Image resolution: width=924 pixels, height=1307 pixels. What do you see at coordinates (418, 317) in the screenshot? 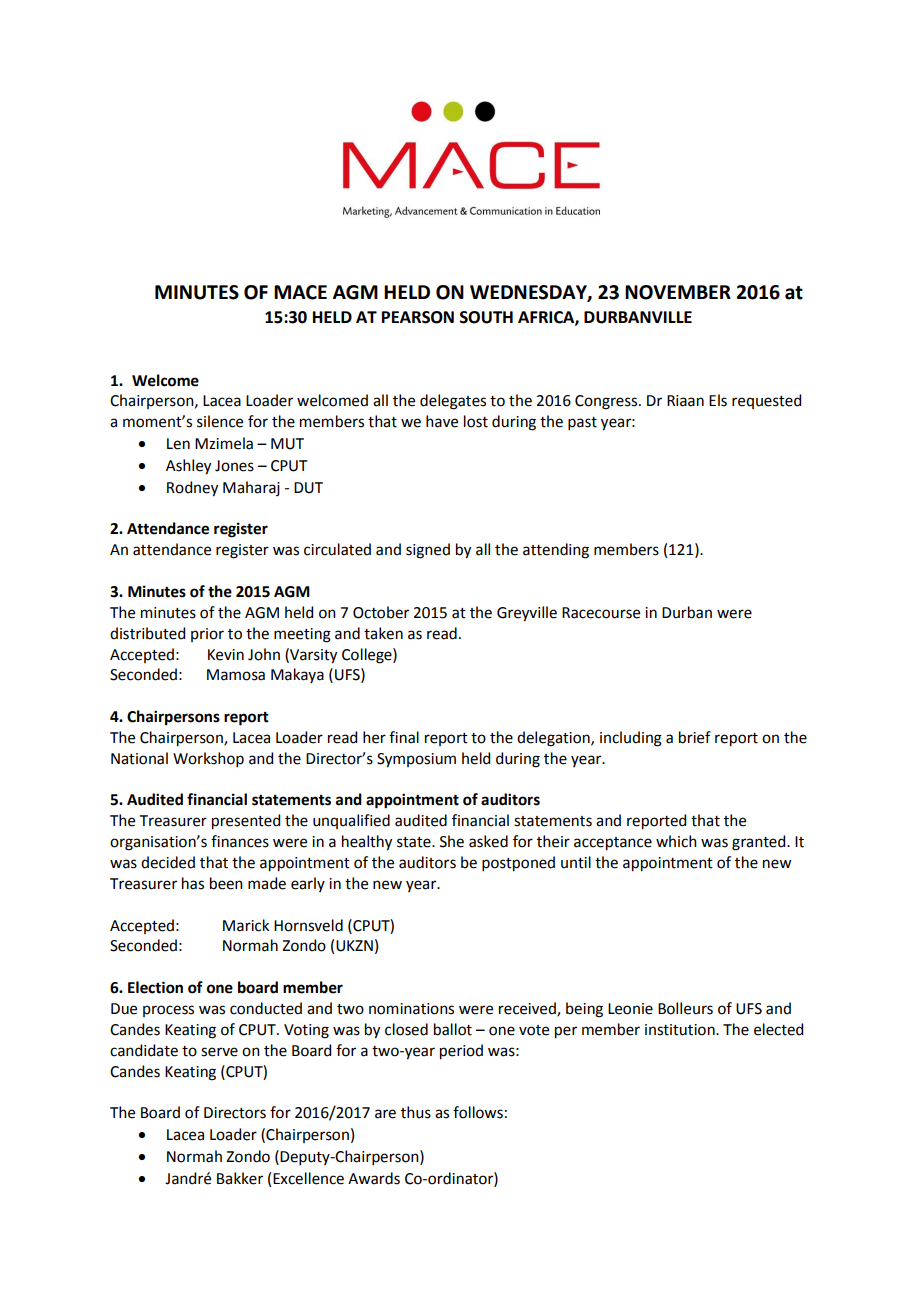
I see `PEARSON` at bounding box center [418, 317].
